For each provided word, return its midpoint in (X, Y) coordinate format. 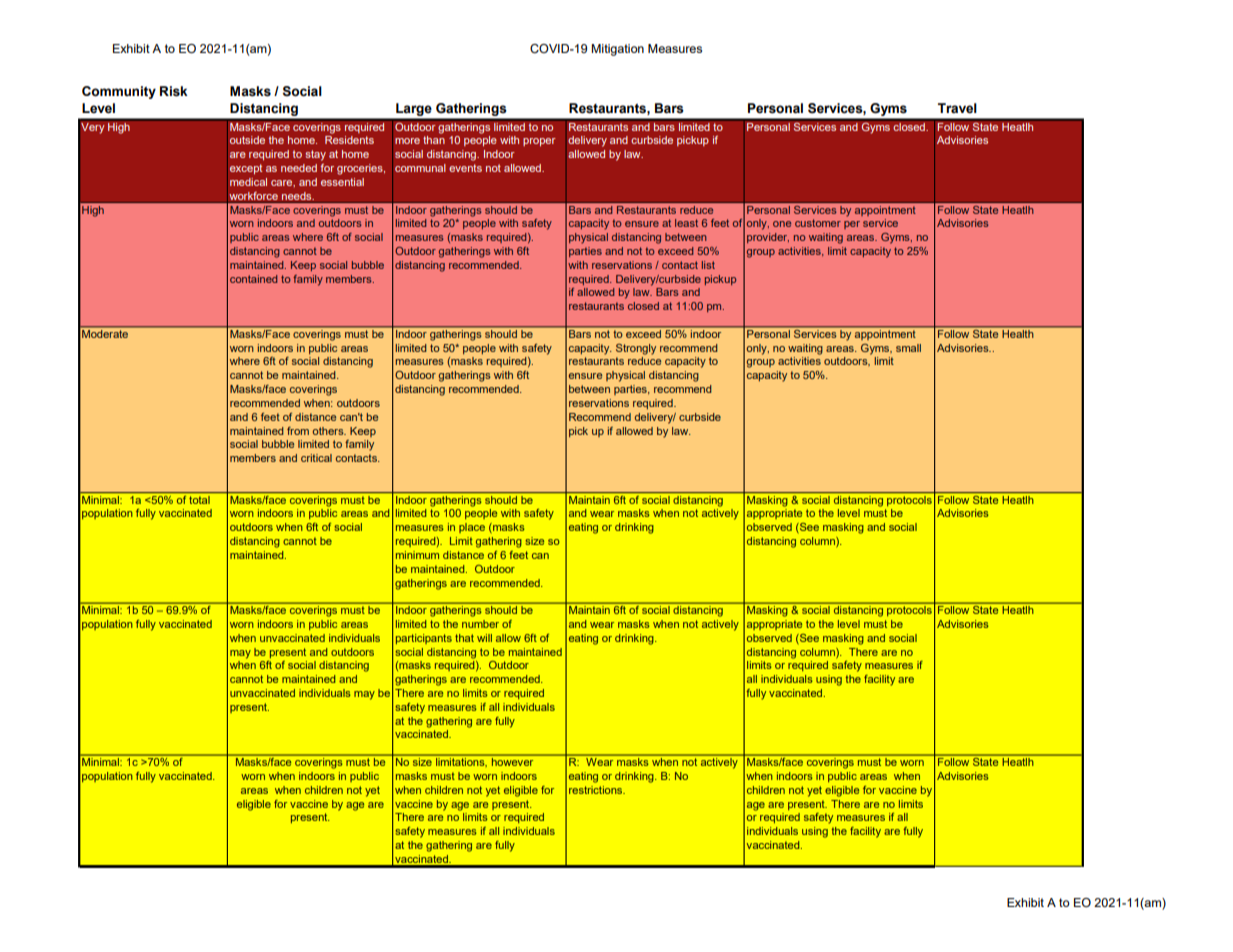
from (298, 431)
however (512, 760)
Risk (174, 91)
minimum (417, 555)
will (484, 638)
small (908, 348)
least (686, 223)
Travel (957, 108)
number (480, 624)
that (464, 638)
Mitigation (617, 50)
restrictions (597, 790)
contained (253, 279)
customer (818, 223)
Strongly (636, 349)
